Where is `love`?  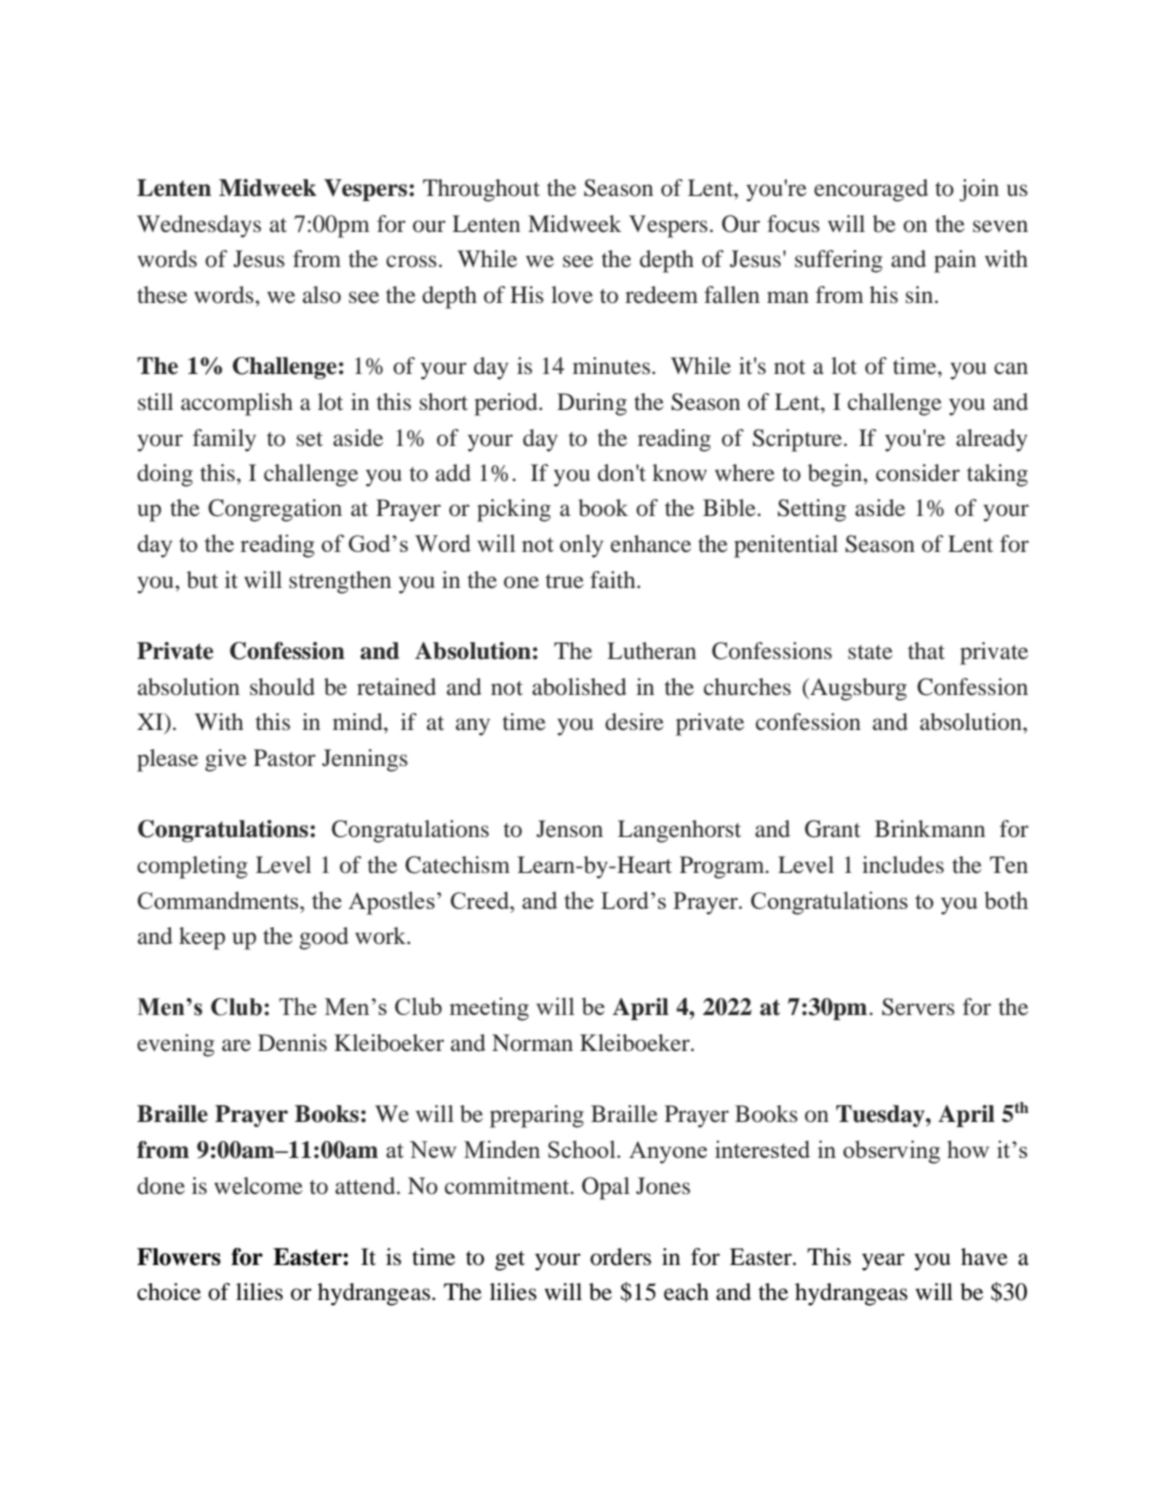 love is located at coordinates (572, 295).
